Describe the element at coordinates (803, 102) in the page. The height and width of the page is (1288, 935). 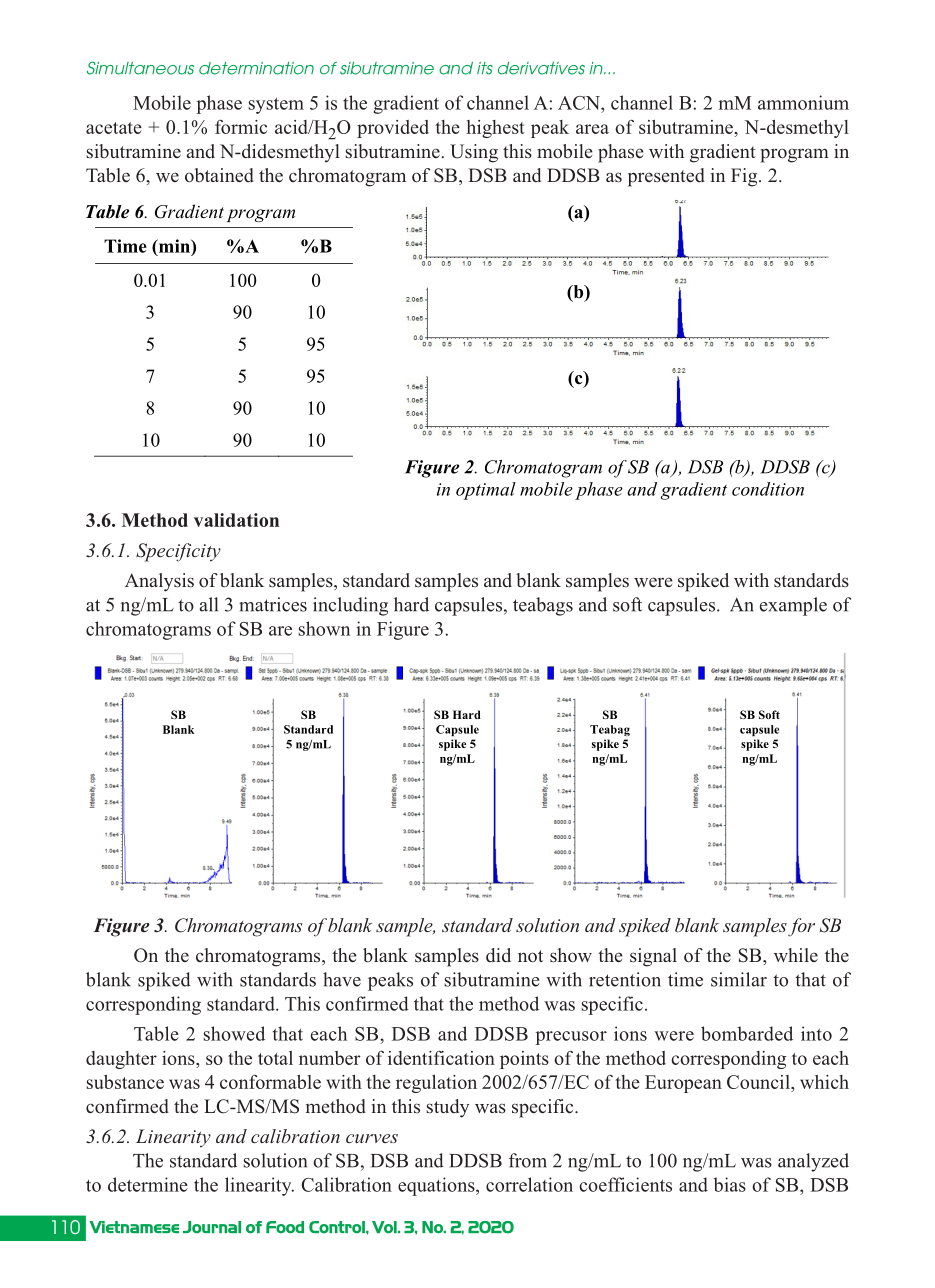
I see `ammonium` at that location.
